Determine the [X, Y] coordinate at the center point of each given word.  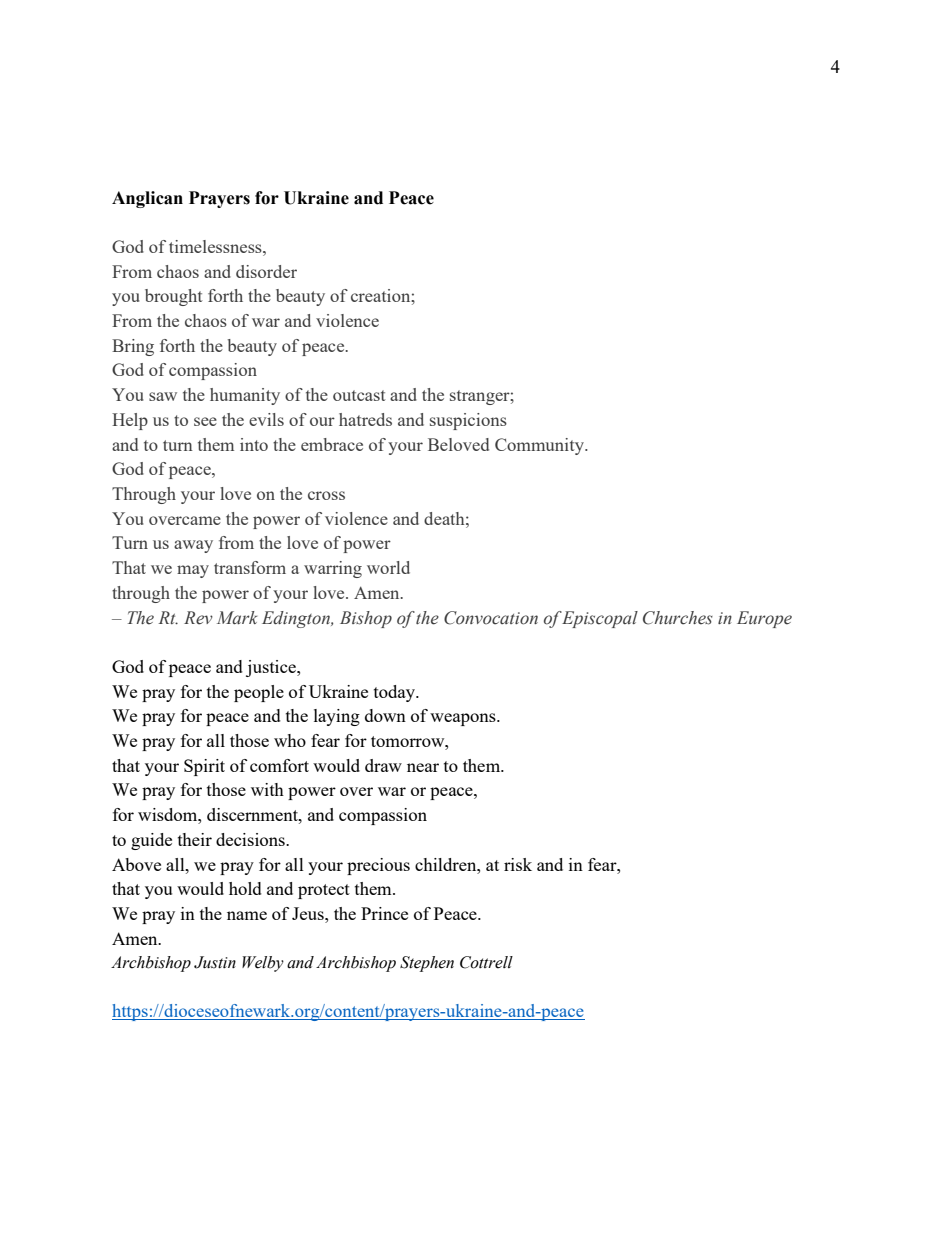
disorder [266, 271]
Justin [215, 962]
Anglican [147, 199]
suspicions [468, 421]
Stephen [427, 964]
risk [518, 864]
